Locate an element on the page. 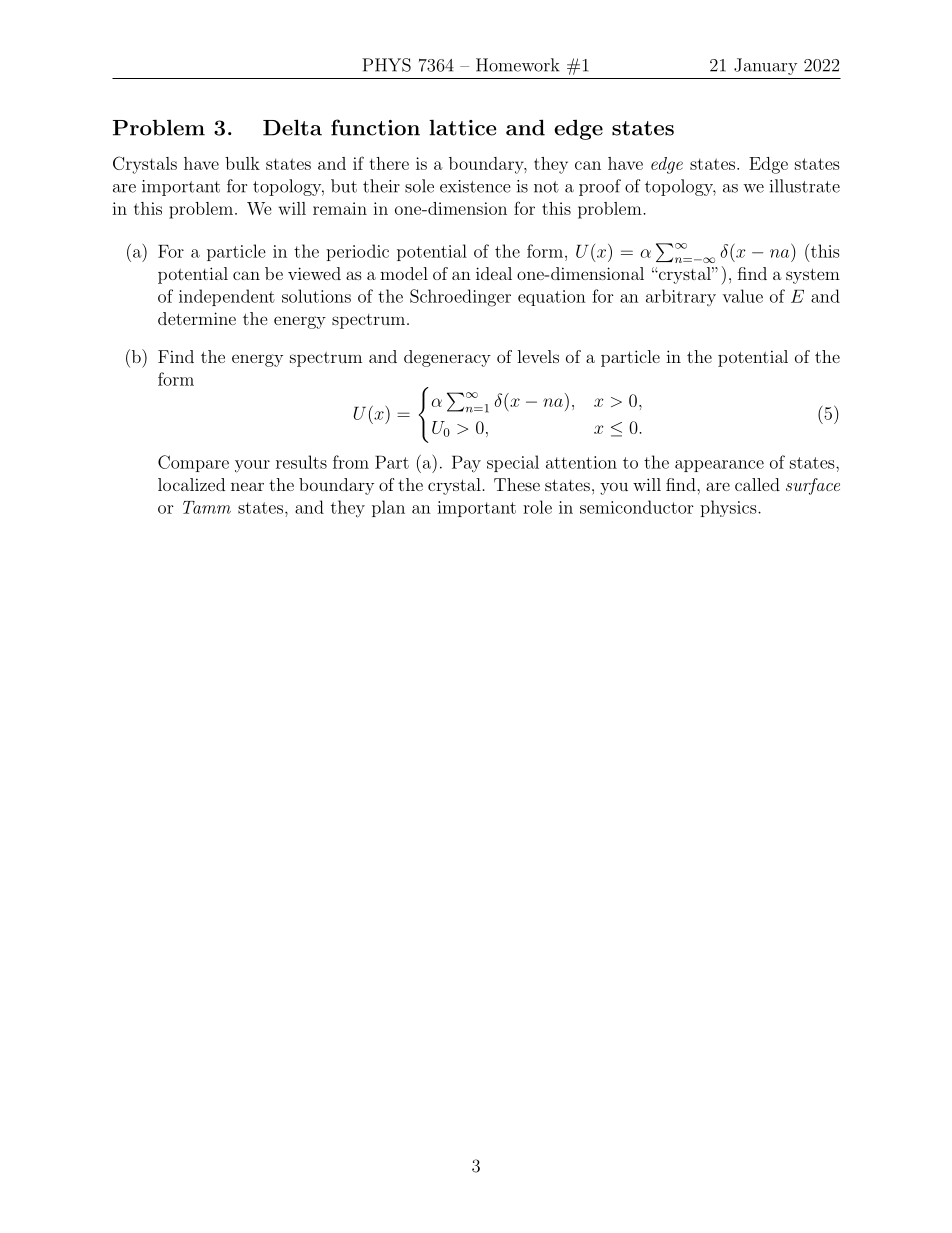 The image size is (952, 1233). These is located at coordinates (517, 484).
